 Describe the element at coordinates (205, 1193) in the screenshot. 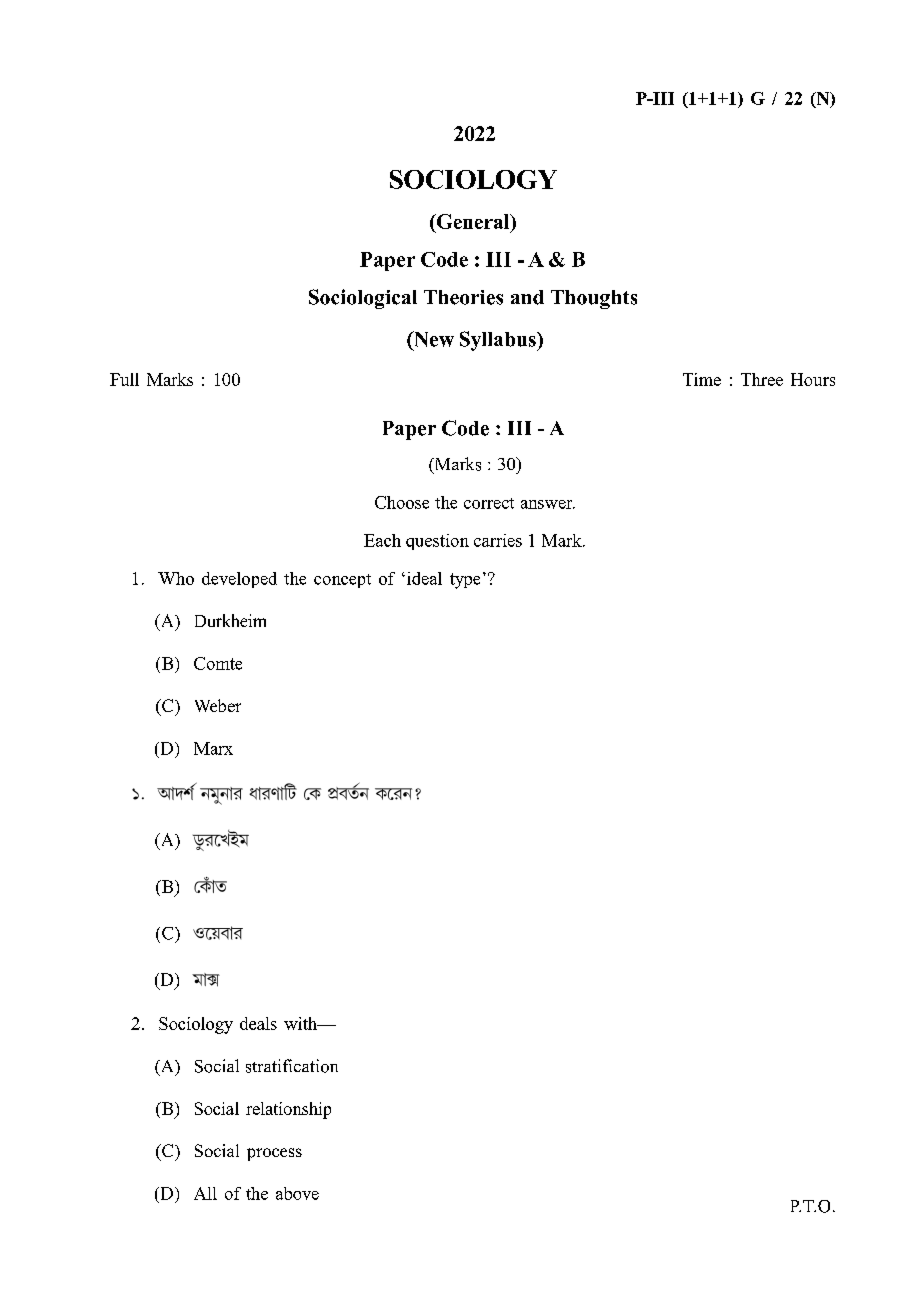

I see `All` at that location.
